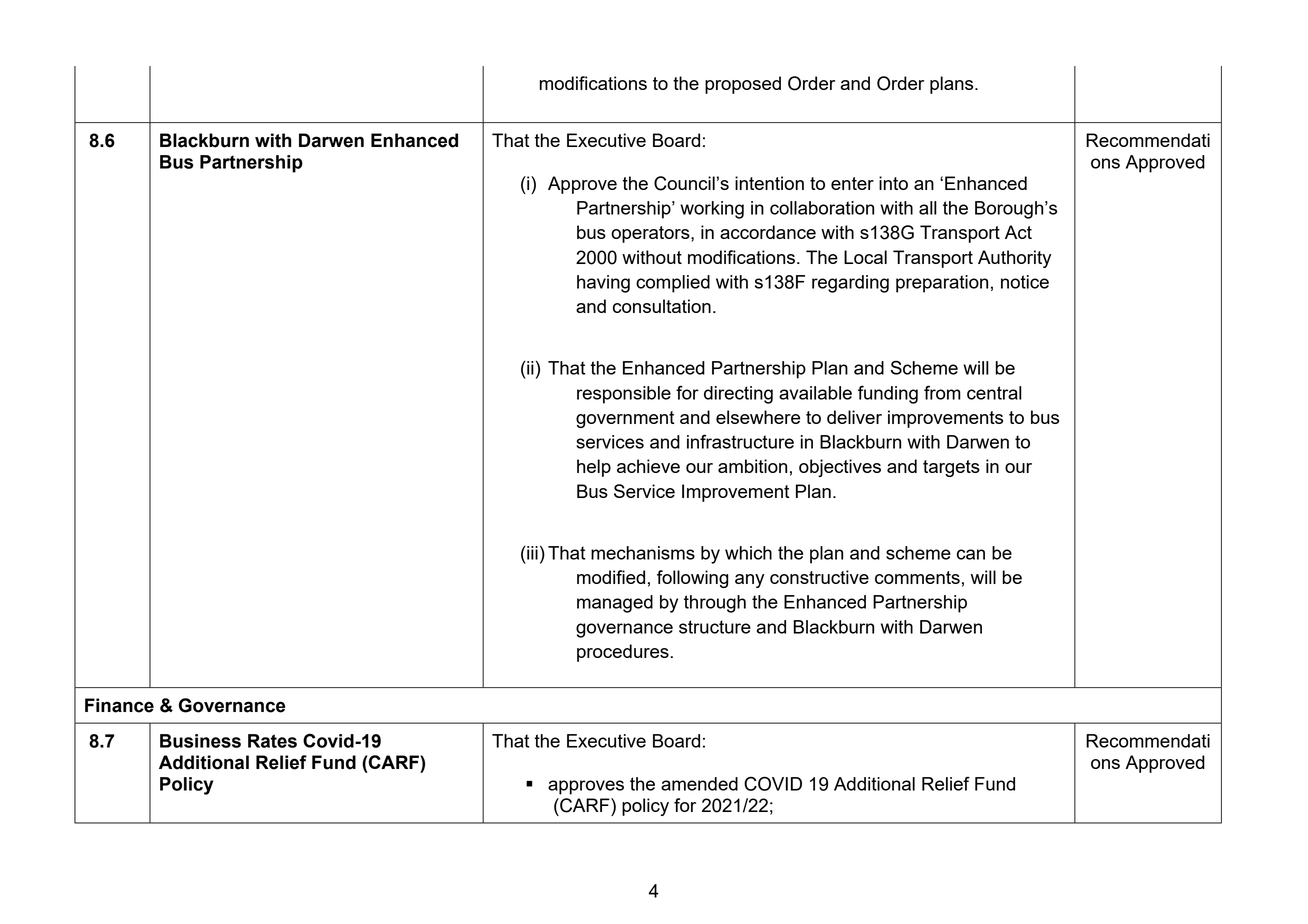 This screenshot has width=1308, height=924. What do you see at coordinates (893, 183) in the screenshot?
I see `into` at bounding box center [893, 183].
